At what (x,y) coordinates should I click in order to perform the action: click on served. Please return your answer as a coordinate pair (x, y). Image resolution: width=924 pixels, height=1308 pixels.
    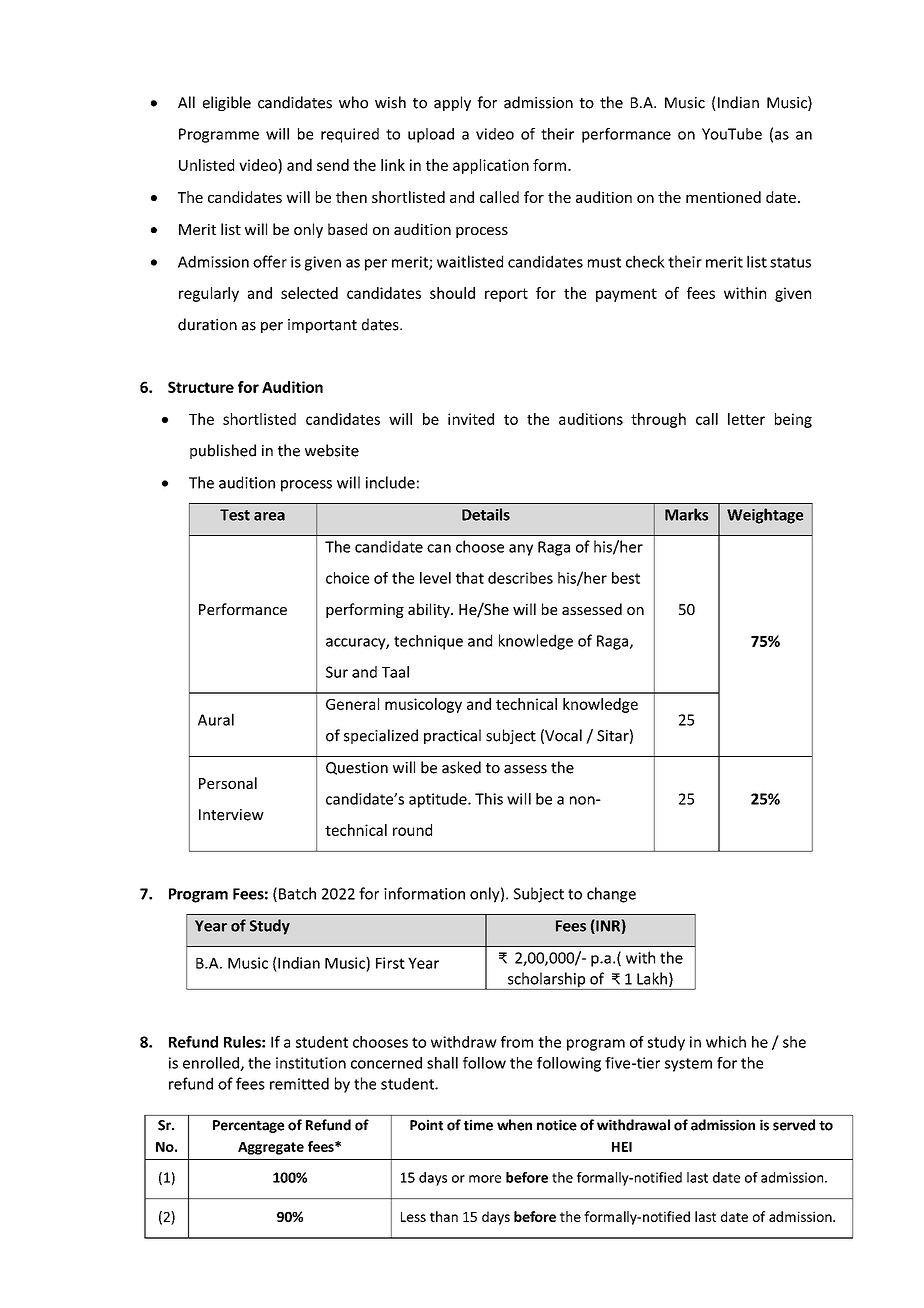
    Looking at the image, I should click on (794, 1125).
